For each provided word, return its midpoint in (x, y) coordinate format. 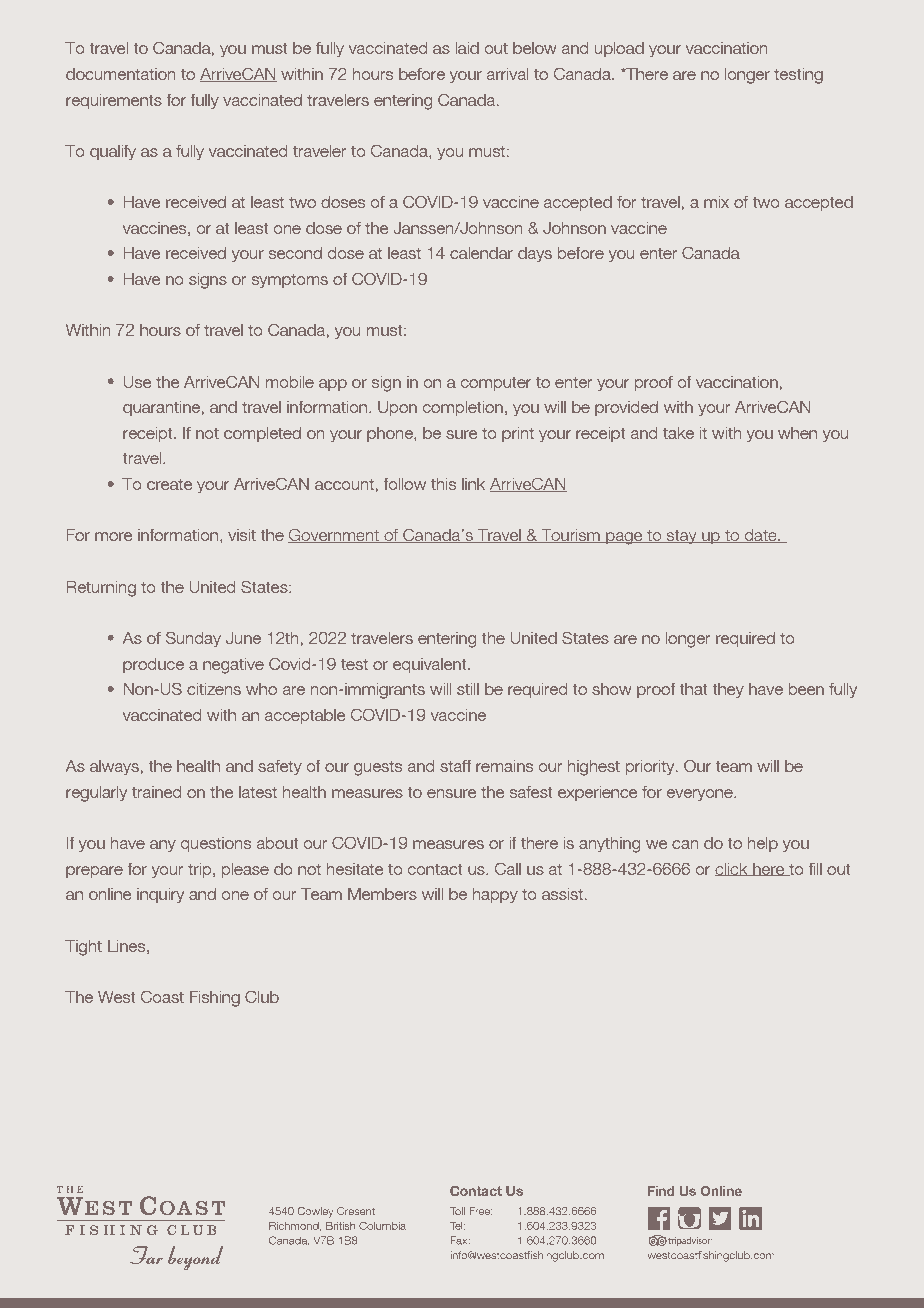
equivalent (431, 665)
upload (619, 49)
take (678, 433)
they (728, 690)
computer (496, 384)
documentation (120, 74)
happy (495, 895)
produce (153, 665)
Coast (162, 997)
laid (467, 48)
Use (137, 382)
